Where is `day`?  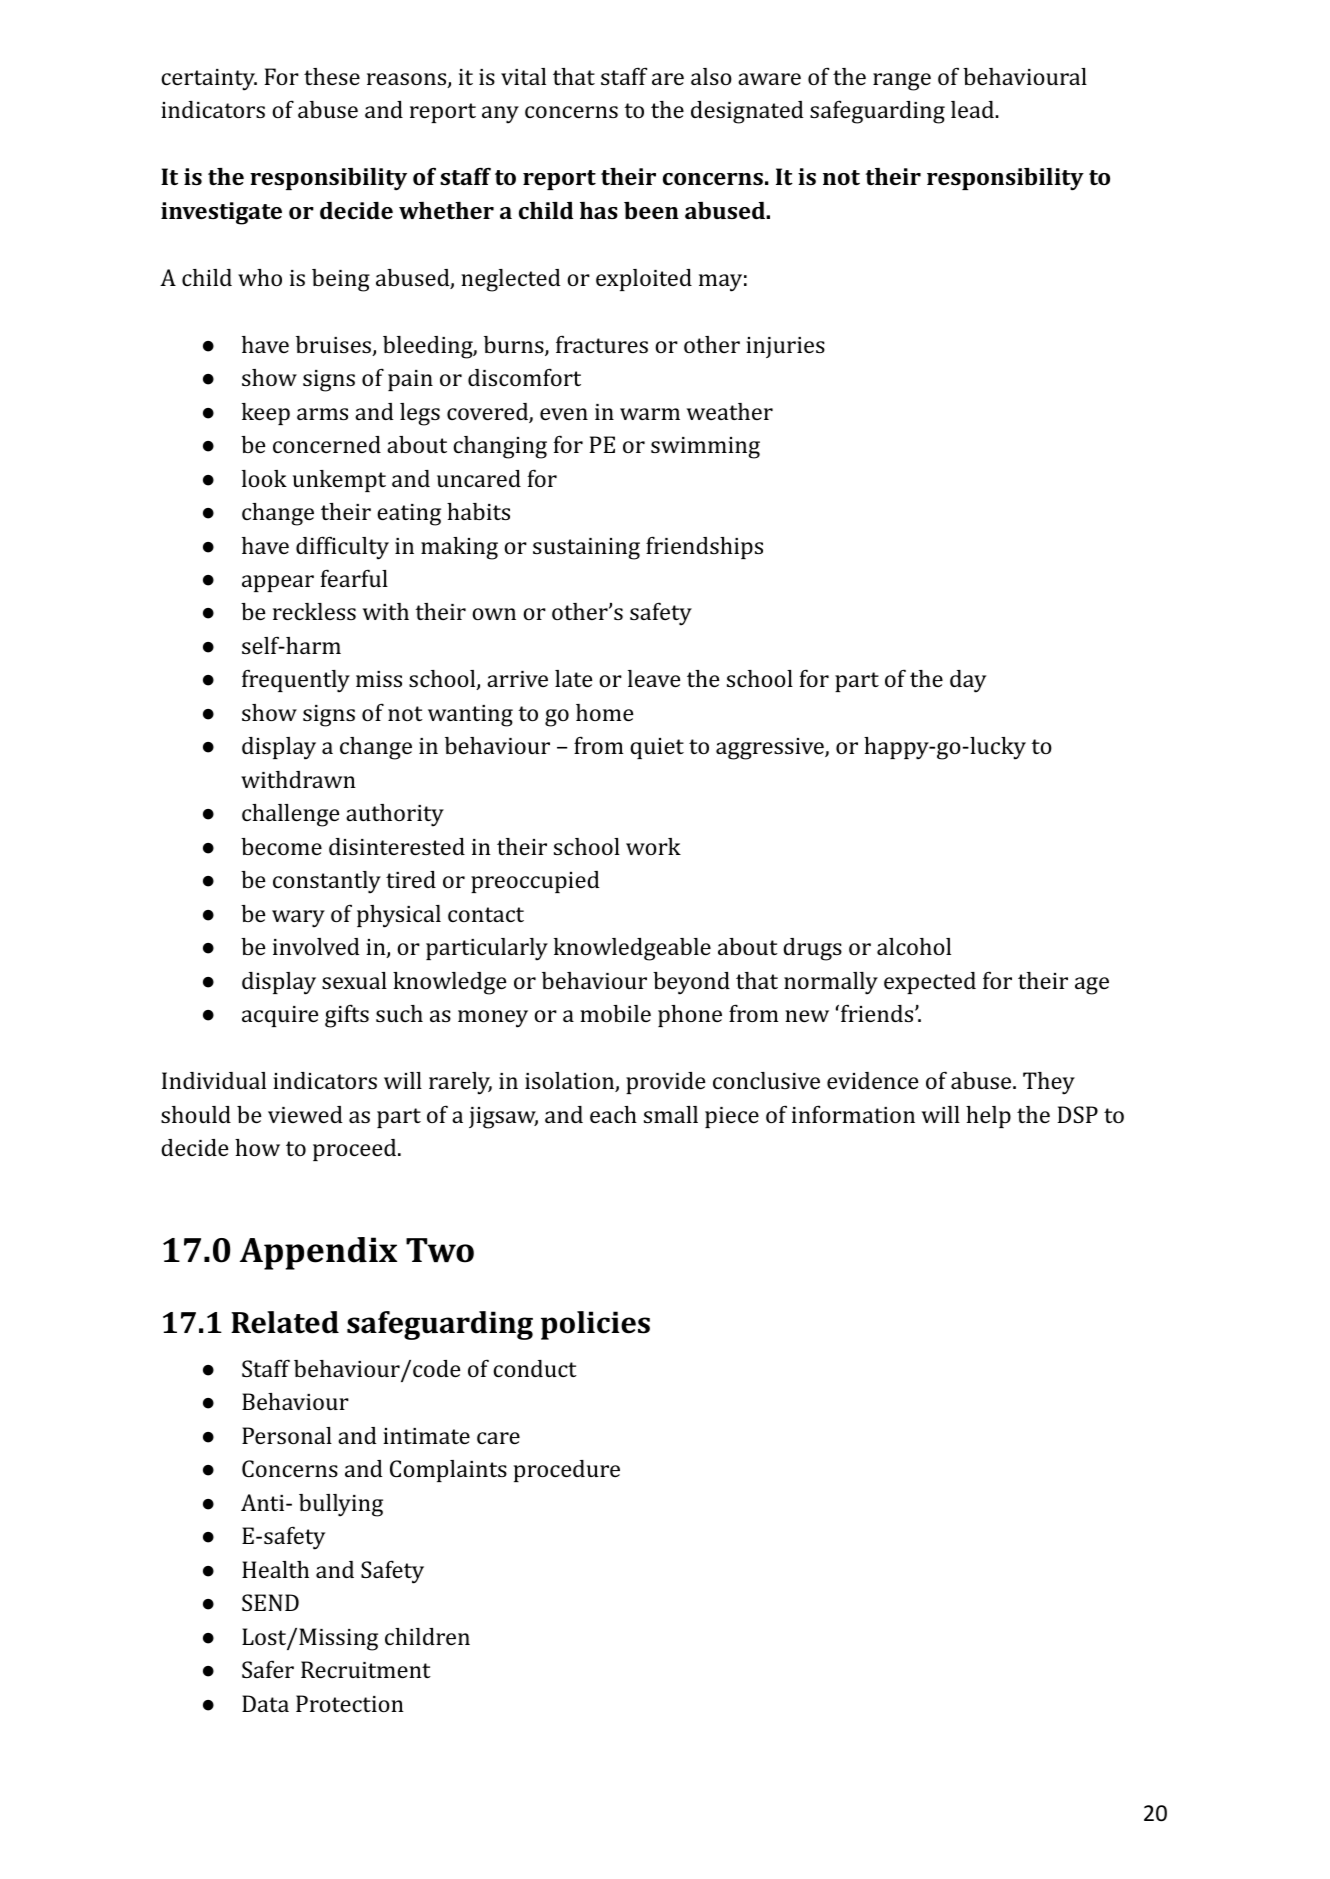 day is located at coordinates (968, 681).
